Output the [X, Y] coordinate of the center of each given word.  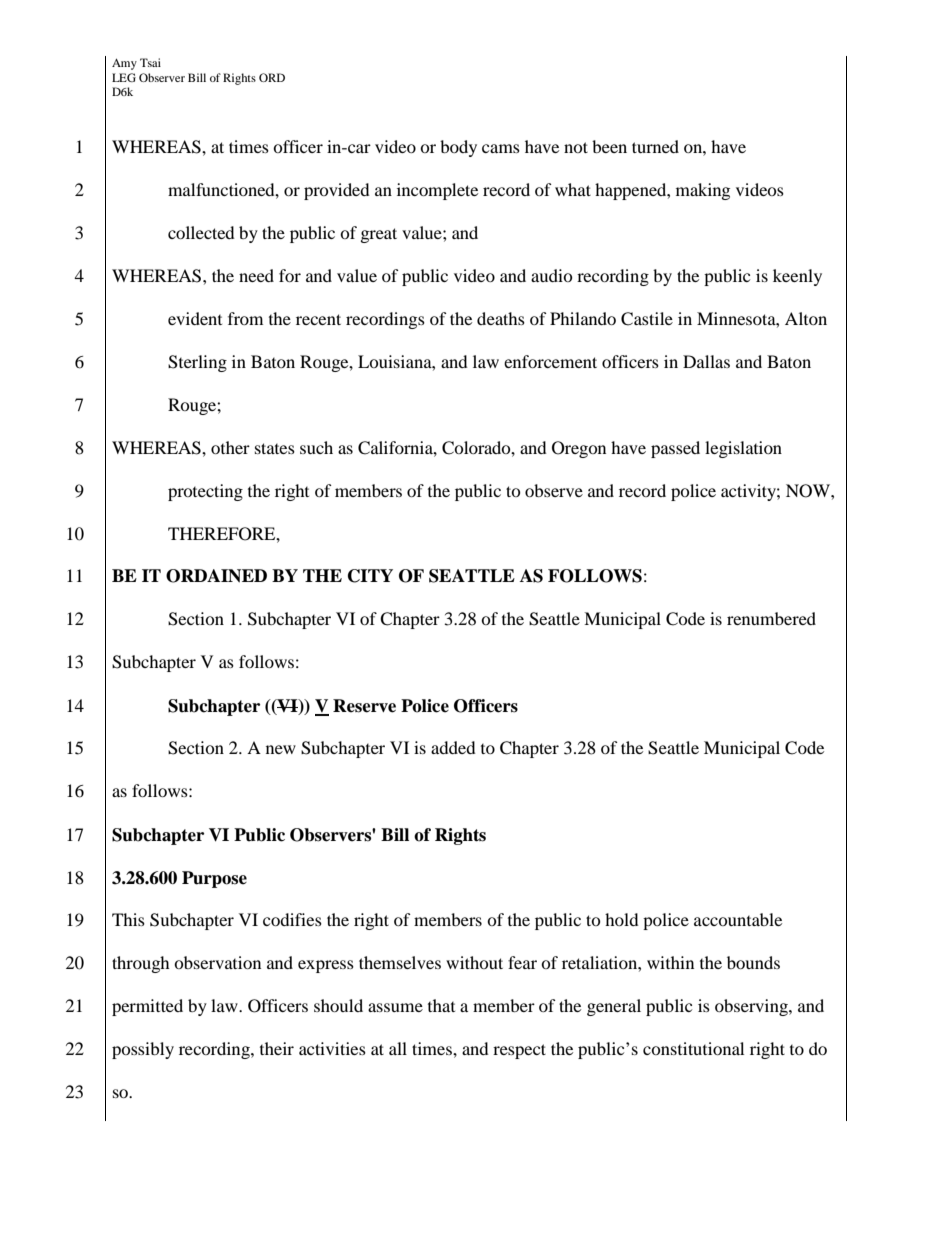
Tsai [150, 62]
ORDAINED [216, 576]
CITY [370, 576]
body [458, 148]
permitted [147, 1007]
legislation [743, 449]
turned [655, 146]
